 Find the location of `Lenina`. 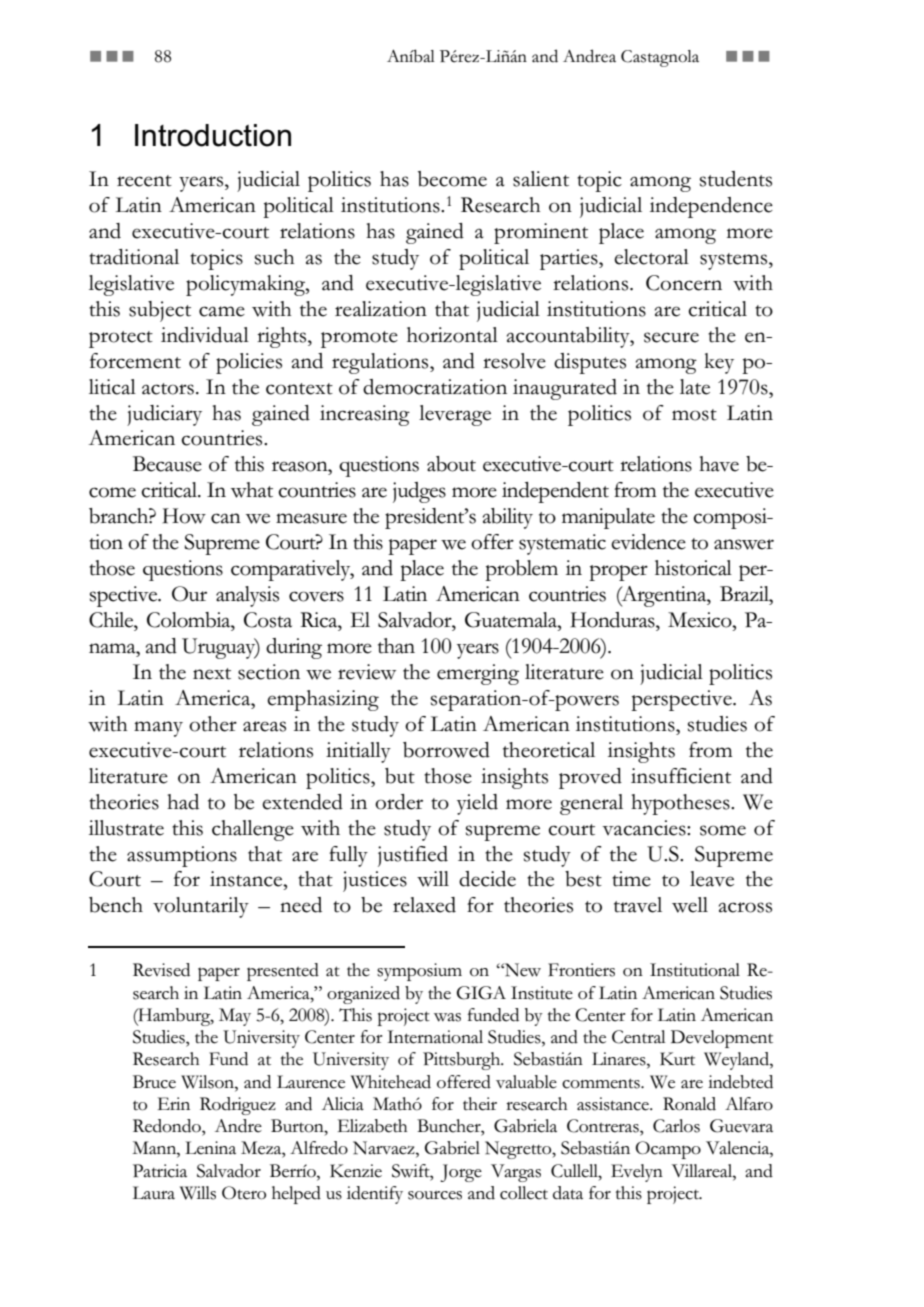

Lenina is located at coordinates (210, 1148).
